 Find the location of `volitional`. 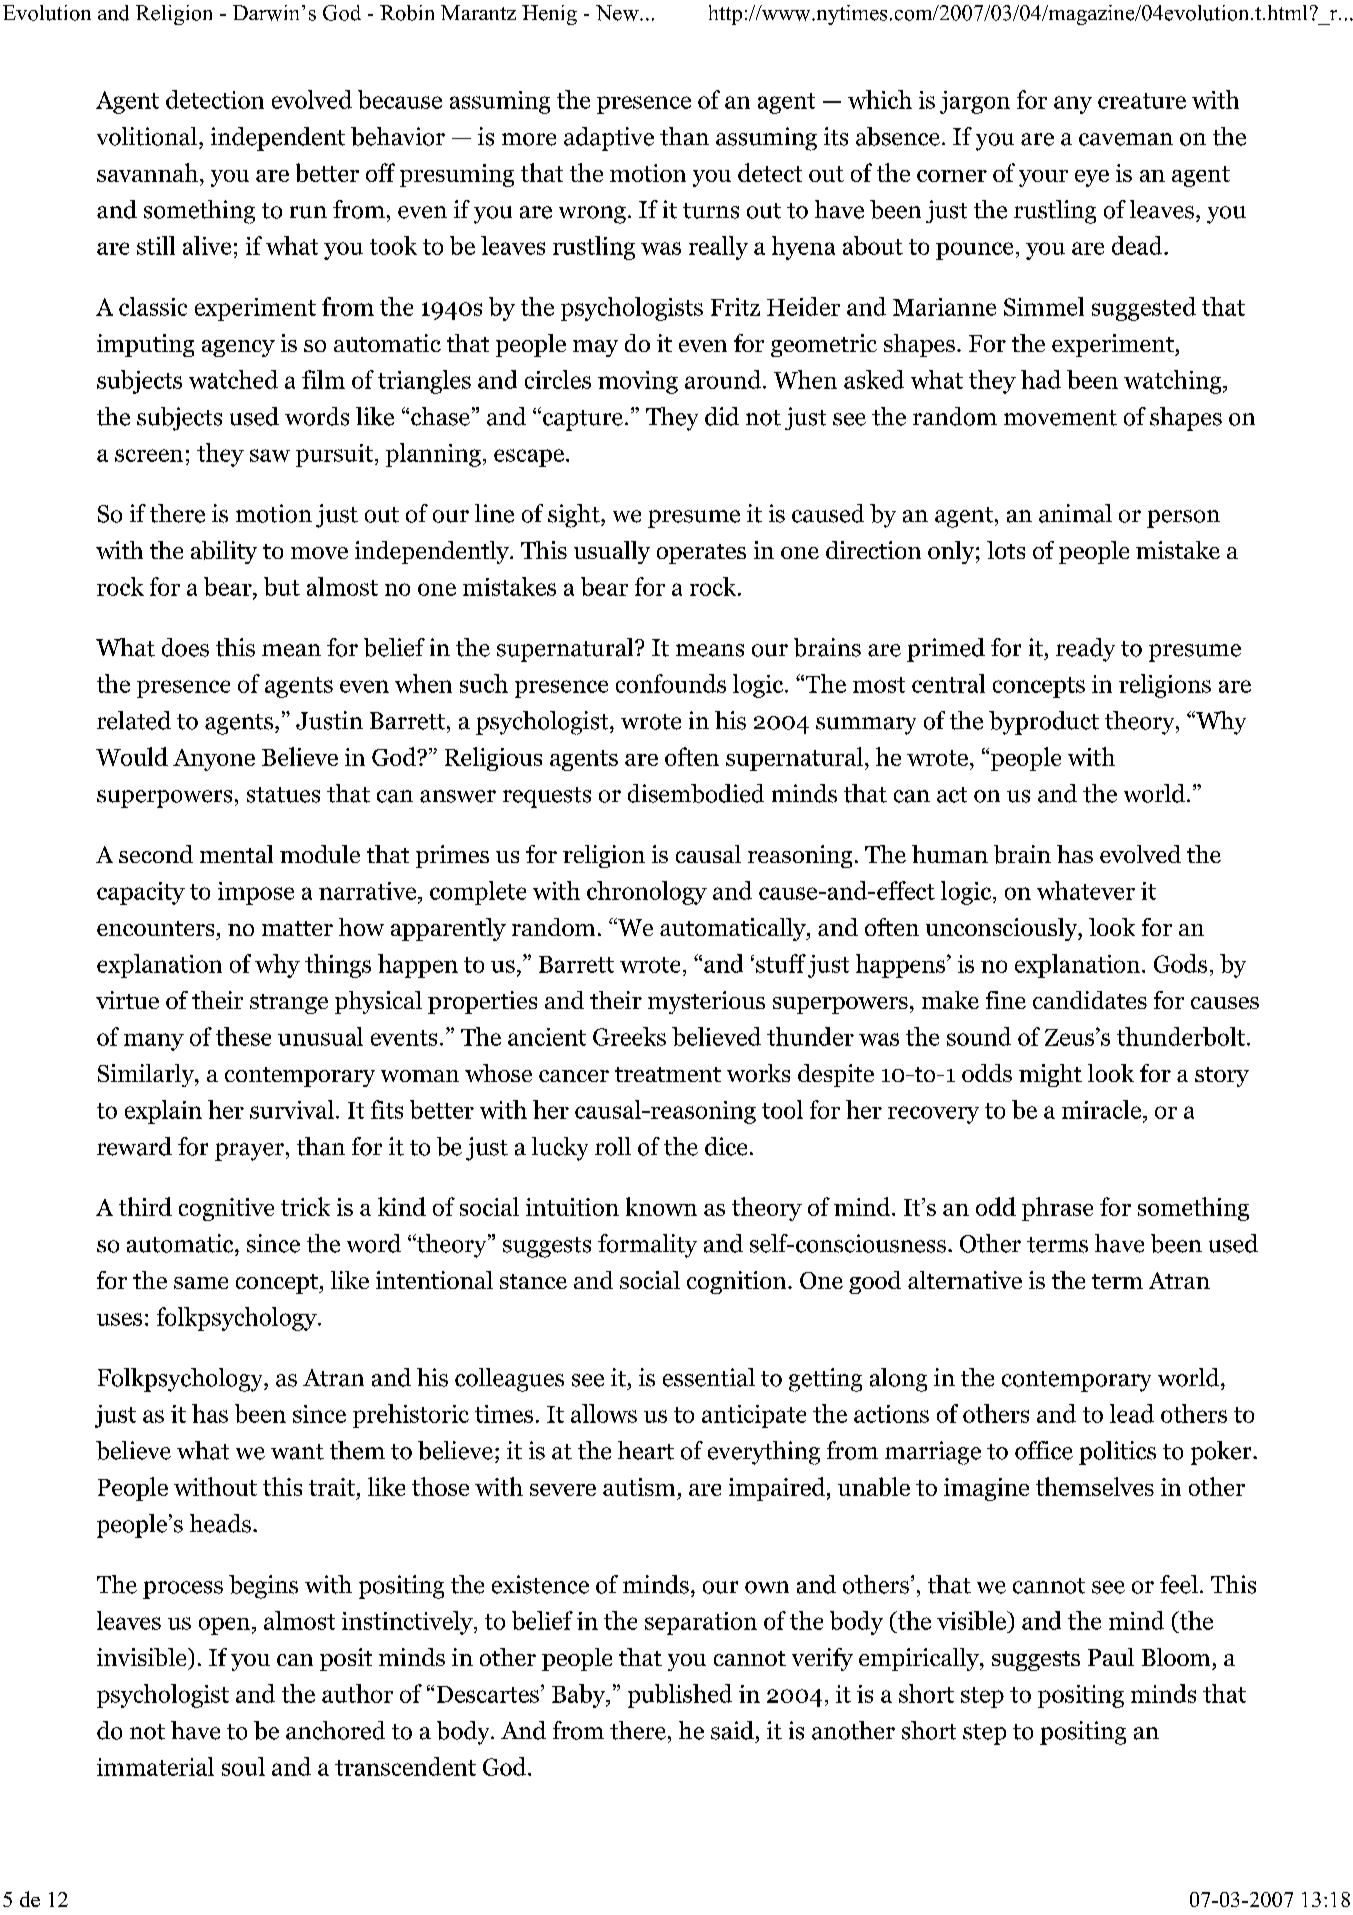

volitional is located at coordinates (147, 136).
